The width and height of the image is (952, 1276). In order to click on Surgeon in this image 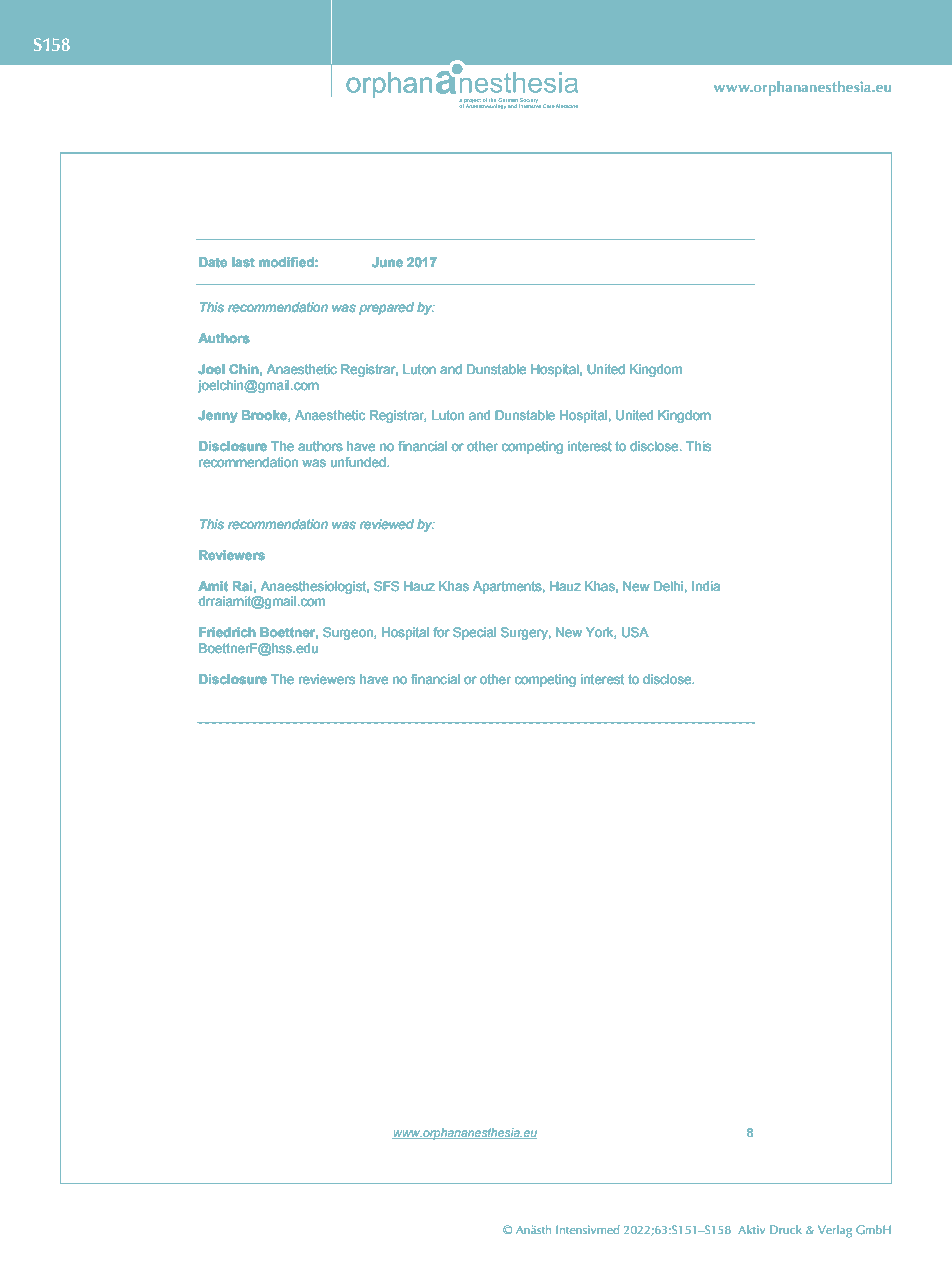, I will do `click(349, 633)`.
